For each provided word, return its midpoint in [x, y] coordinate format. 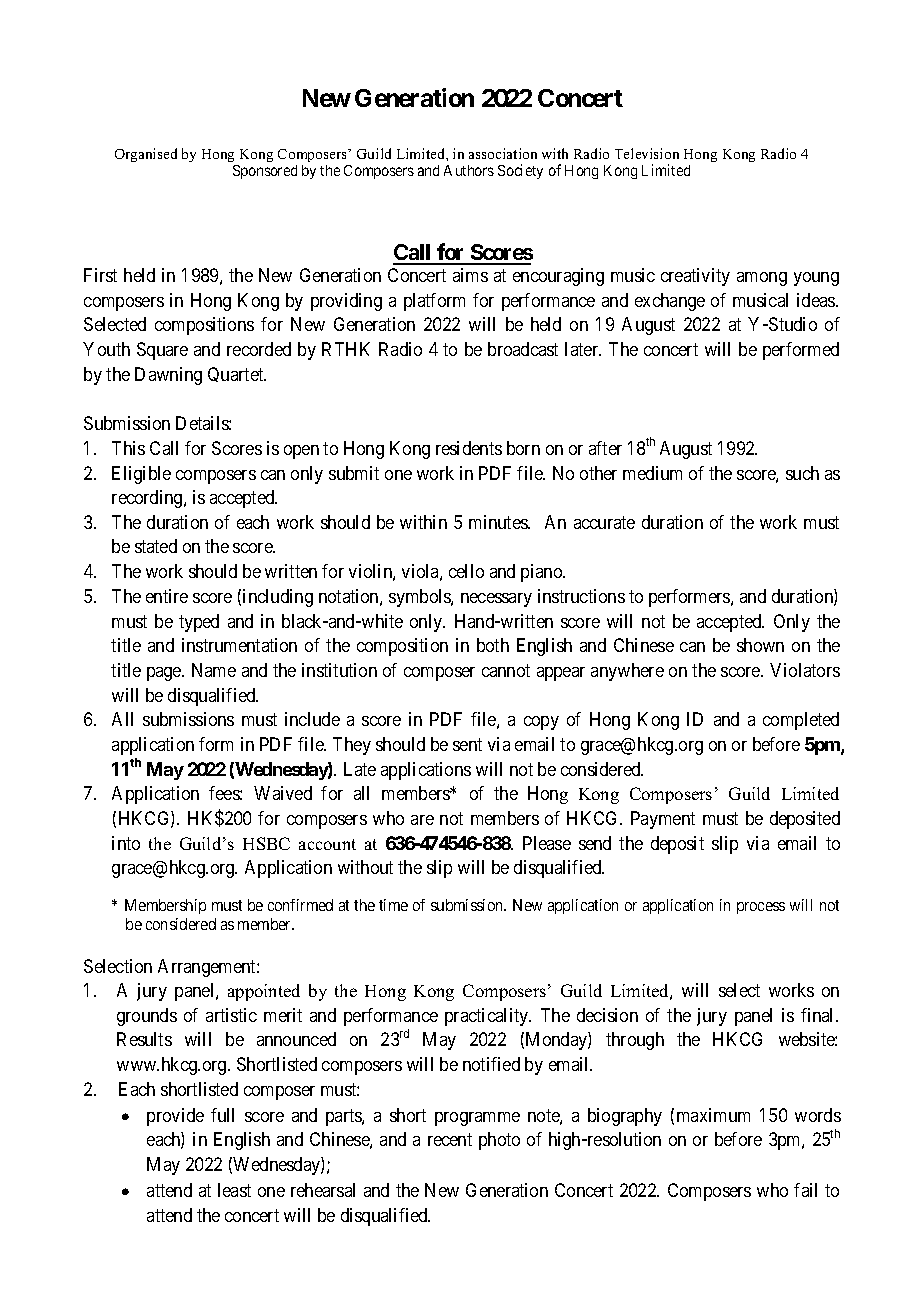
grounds [147, 1017]
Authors [469, 170]
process [761, 908]
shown [760, 645]
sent [467, 744]
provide [175, 1117]
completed [801, 721]
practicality [488, 1017]
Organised [146, 155]
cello [466, 571]
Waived [283, 793]
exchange [670, 302]
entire [167, 596]
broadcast [523, 349]
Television [647, 153]
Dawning [168, 376]
